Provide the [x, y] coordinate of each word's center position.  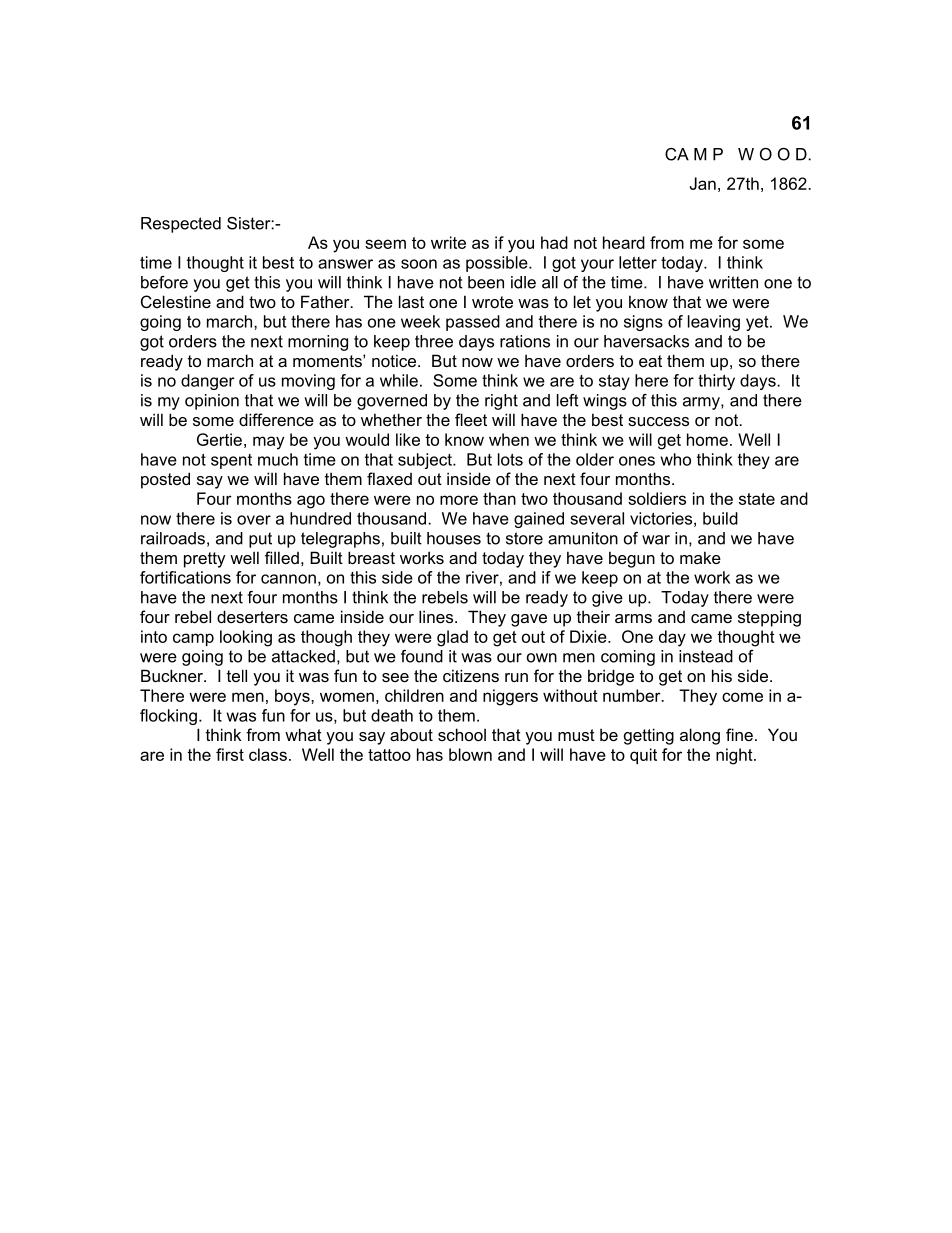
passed [473, 323]
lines [437, 616]
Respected [181, 225]
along [700, 736]
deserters [252, 616]
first [230, 754]
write [448, 242]
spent [231, 461]
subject [426, 461]
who [675, 459]
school [462, 734]
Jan [703, 183]
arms [633, 618]
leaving [714, 323]
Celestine [176, 301]
